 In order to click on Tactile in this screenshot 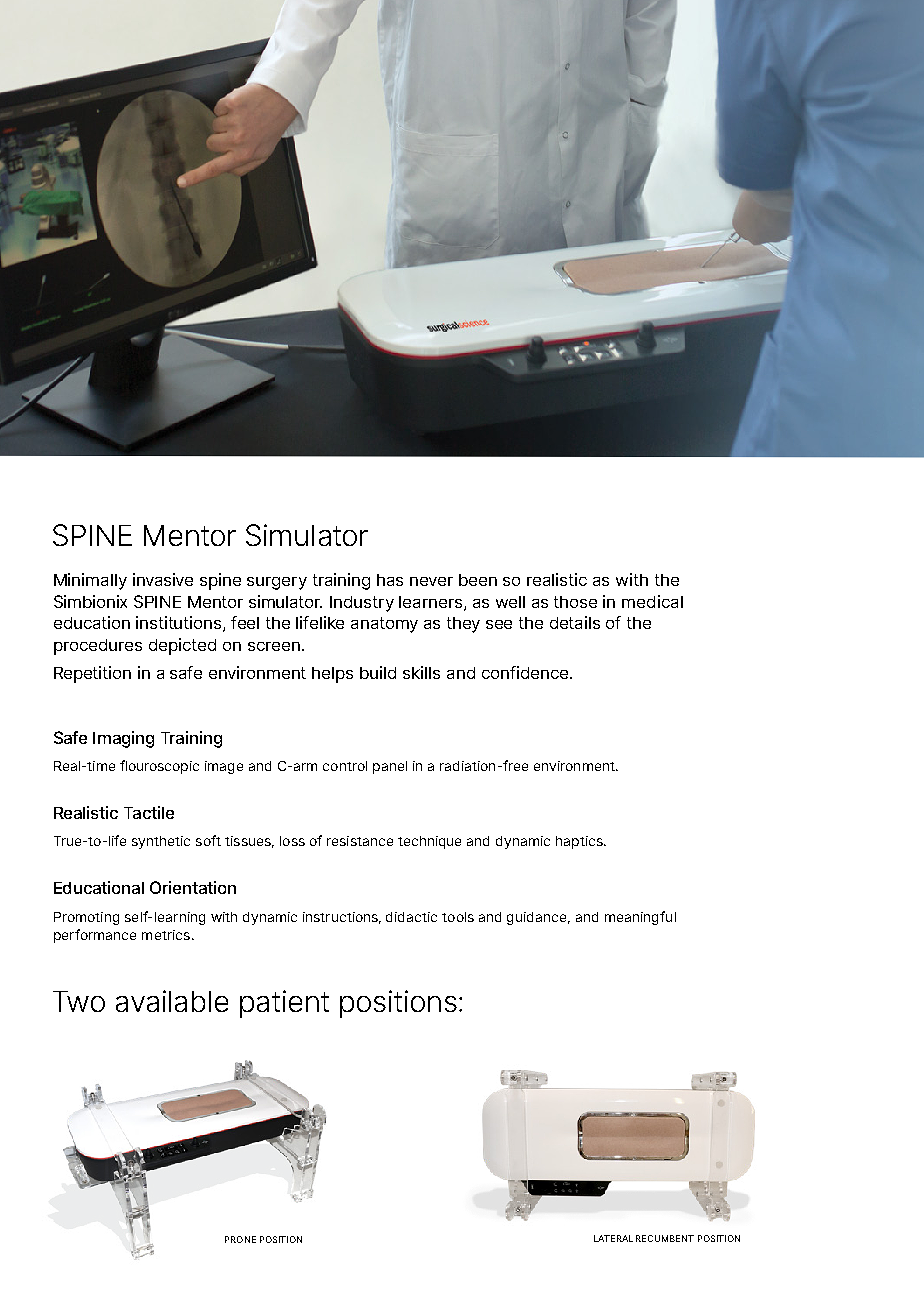, I will do `click(149, 812)`.
